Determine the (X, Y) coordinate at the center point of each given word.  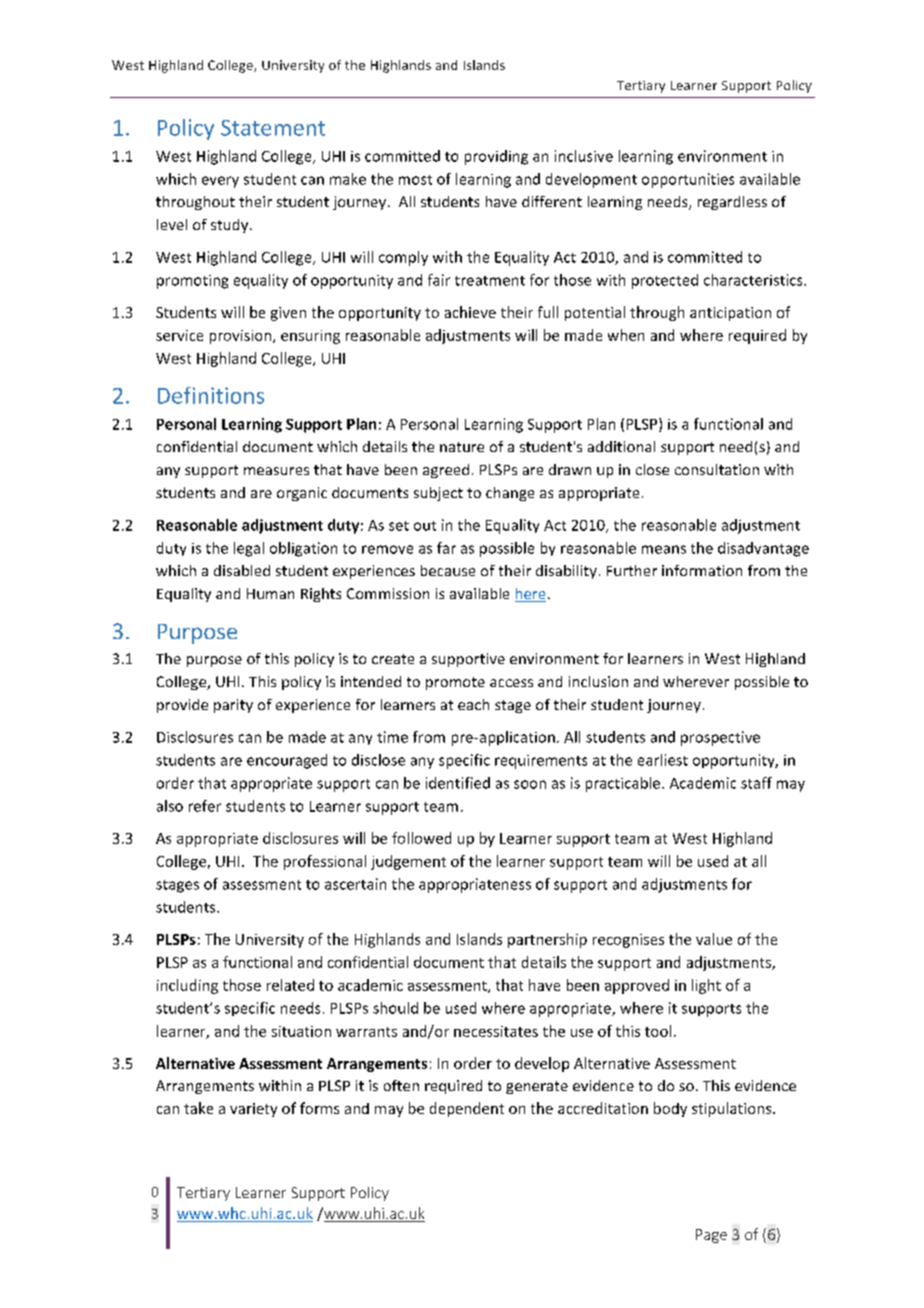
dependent (467, 1109)
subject (438, 494)
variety (253, 1110)
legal (249, 549)
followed (421, 838)
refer (205, 806)
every (220, 182)
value (714, 939)
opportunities (688, 180)
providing (496, 157)
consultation (717, 469)
